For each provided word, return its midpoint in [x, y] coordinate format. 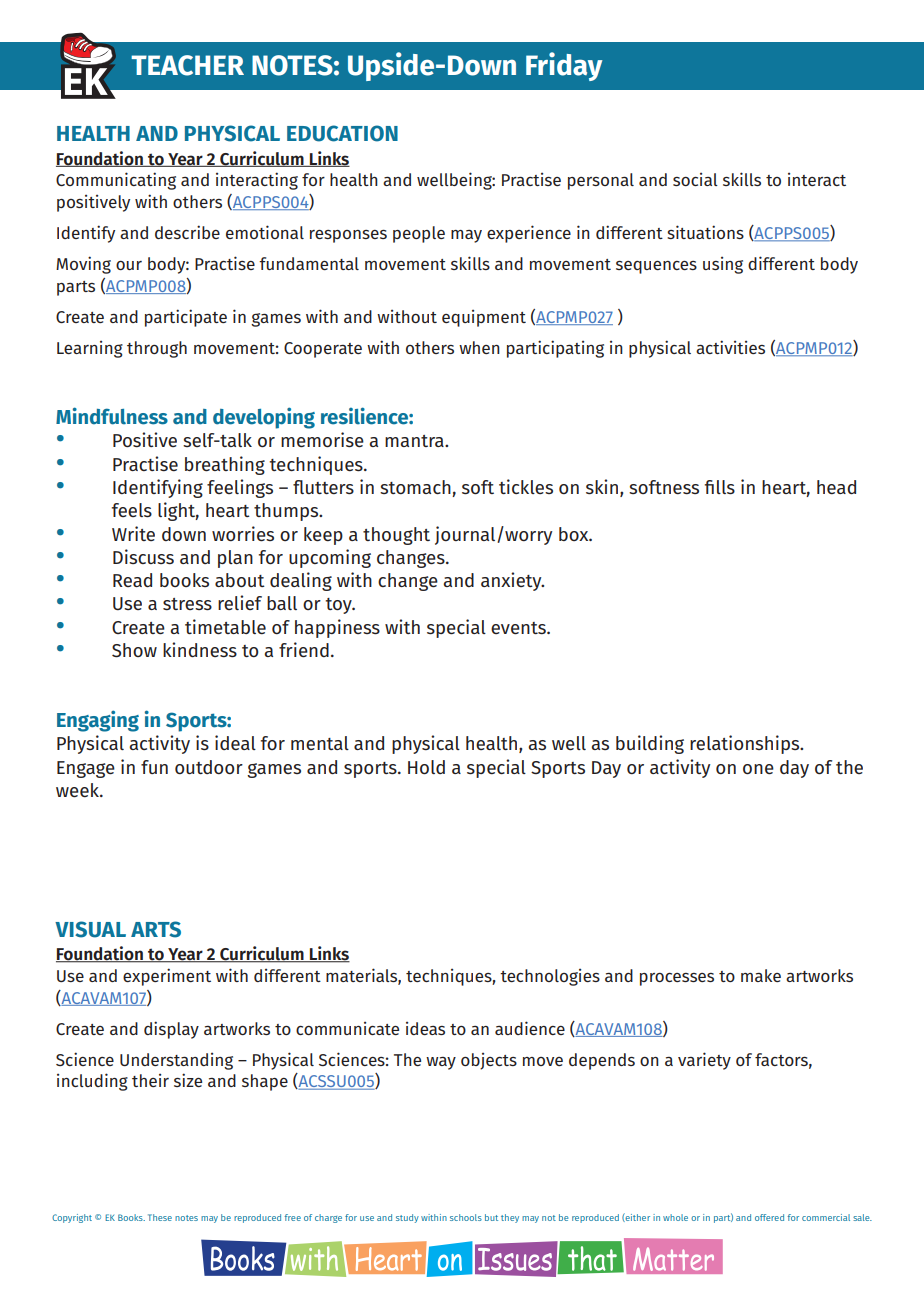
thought [396, 536]
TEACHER [187, 65]
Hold [426, 767]
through [157, 349]
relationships [746, 744]
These [160, 1217]
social [695, 179]
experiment [167, 977]
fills [720, 487]
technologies [550, 977]
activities [730, 347]
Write [133, 533]
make [761, 975]
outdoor [209, 767]
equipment [484, 318]
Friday [564, 66]
